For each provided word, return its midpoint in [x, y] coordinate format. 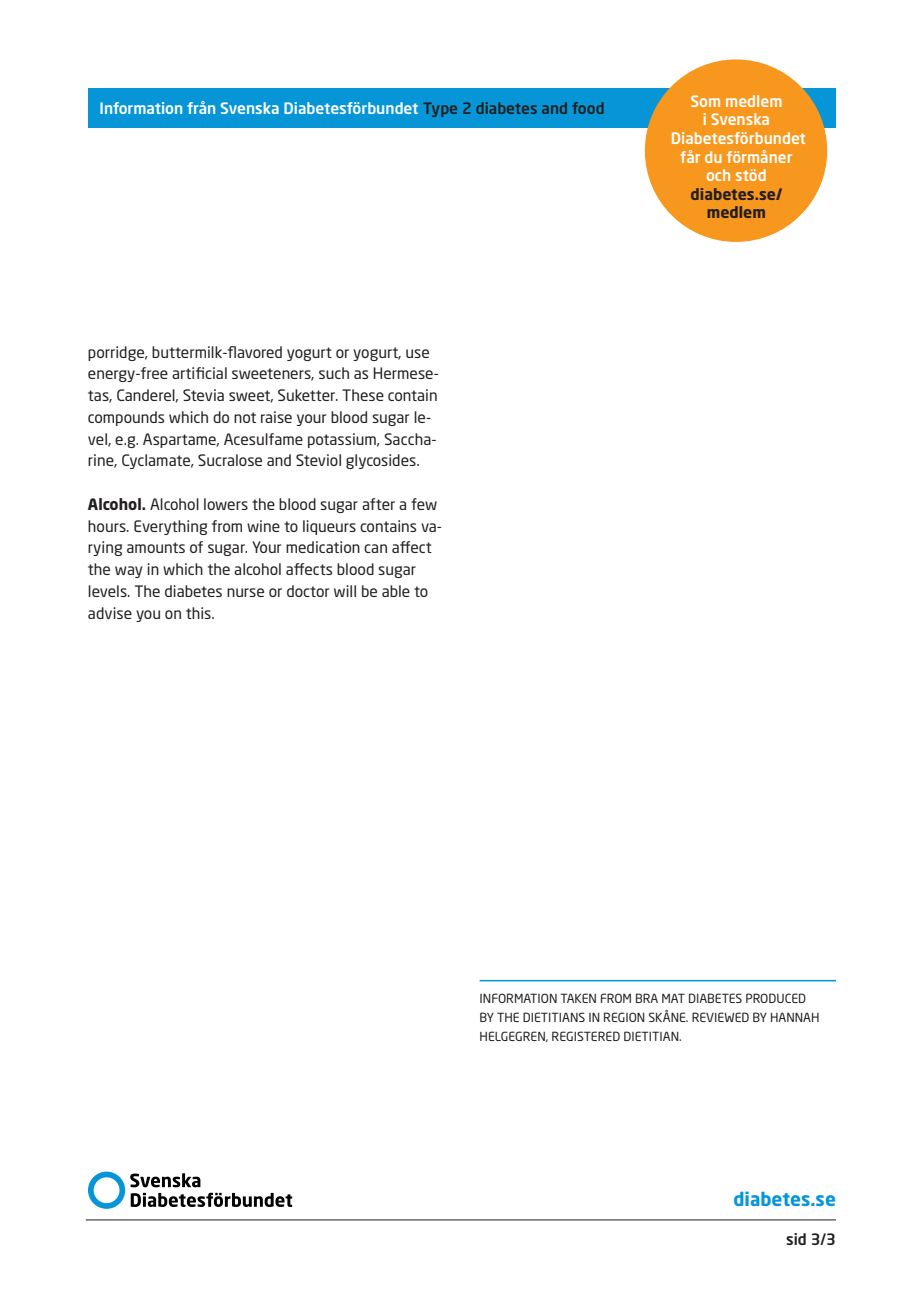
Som [705, 101]
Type [440, 109]
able [396, 591]
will [345, 591]
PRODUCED [776, 998]
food [588, 108]
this [199, 613]
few [424, 504]
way [129, 572]
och [718, 175]
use [417, 353]
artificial [199, 373]
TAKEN [578, 998]
